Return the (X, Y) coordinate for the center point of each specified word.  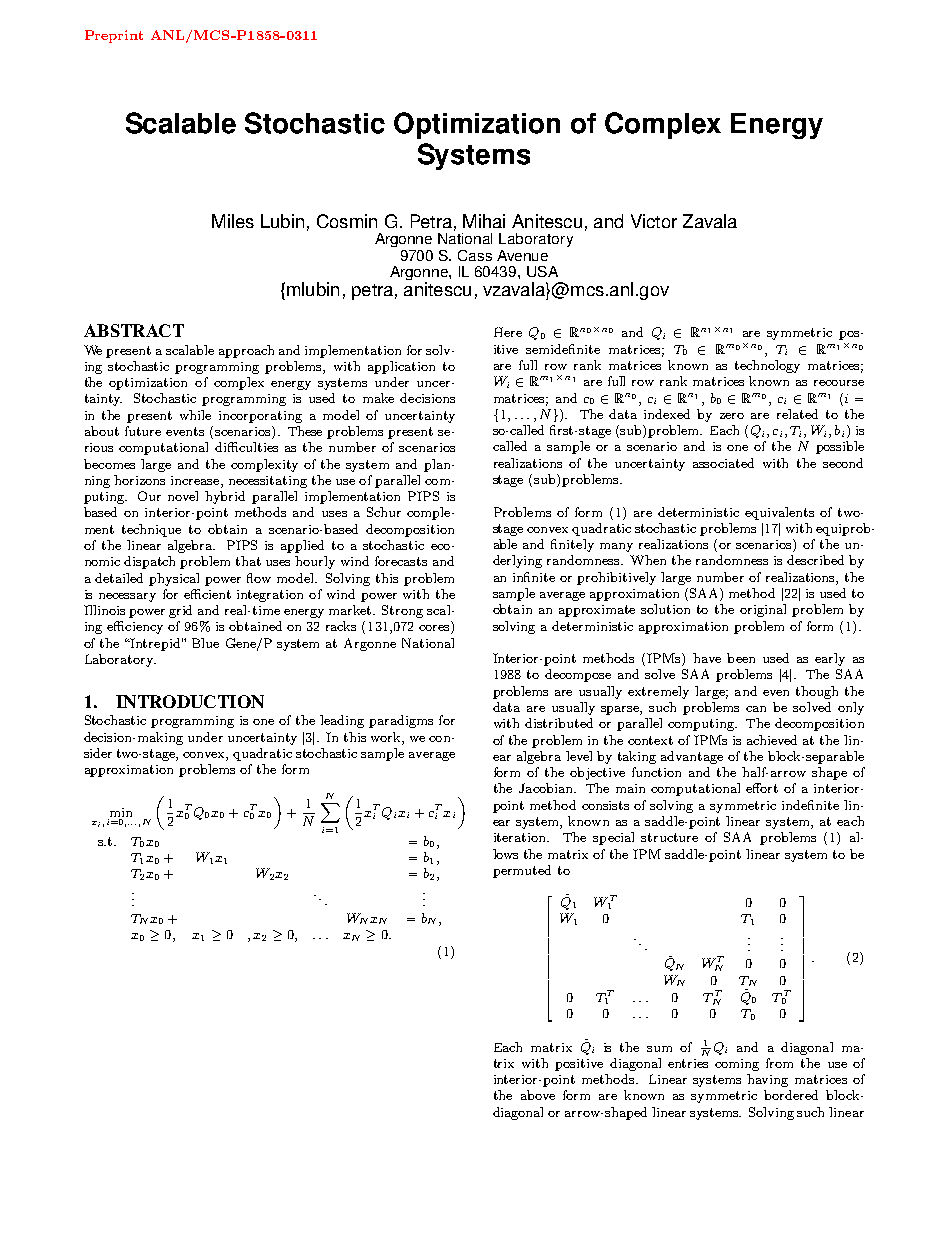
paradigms (401, 721)
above (538, 1095)
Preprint (114, 36)
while (195, 415)
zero (732, 416)
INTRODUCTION (190, 701)
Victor (654, 221)
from (779, 1063)
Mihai (484, 221)
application (401, 367)
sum (659, 1049)
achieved (772, 740)
